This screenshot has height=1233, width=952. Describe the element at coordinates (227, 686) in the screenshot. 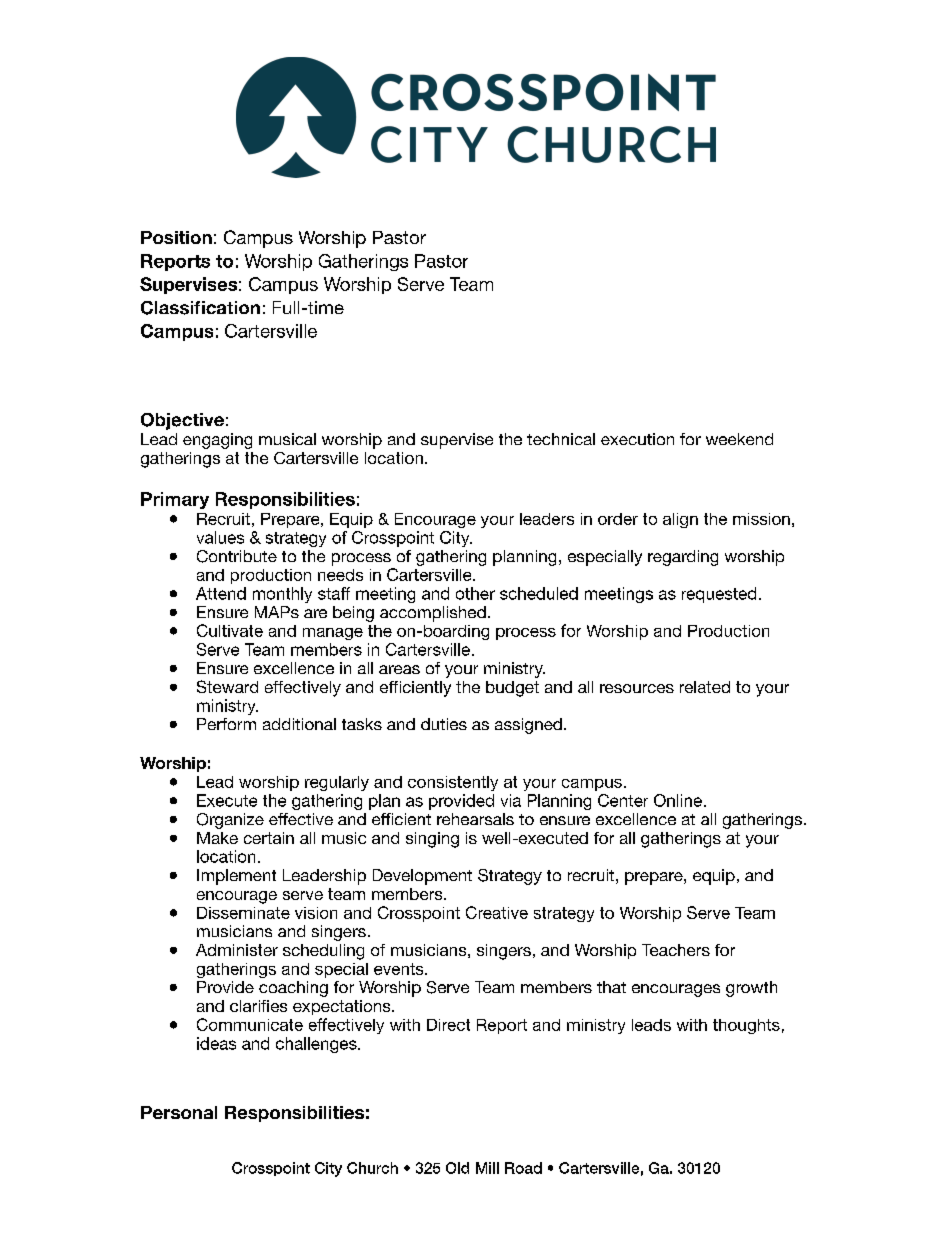

I see `Steward` at that location.
